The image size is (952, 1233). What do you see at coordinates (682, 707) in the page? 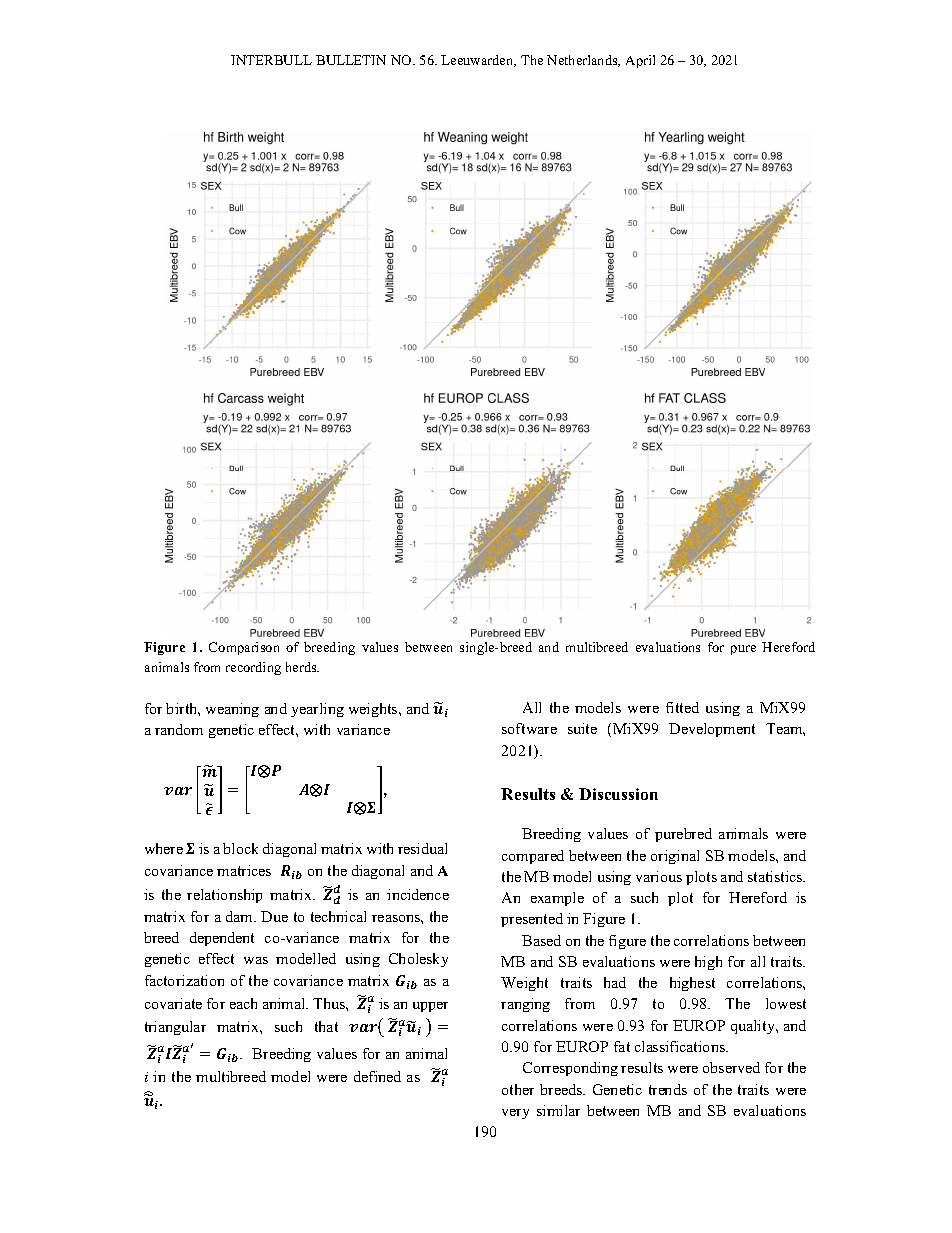
I see `fitted` at bounding box center [682, 707].
